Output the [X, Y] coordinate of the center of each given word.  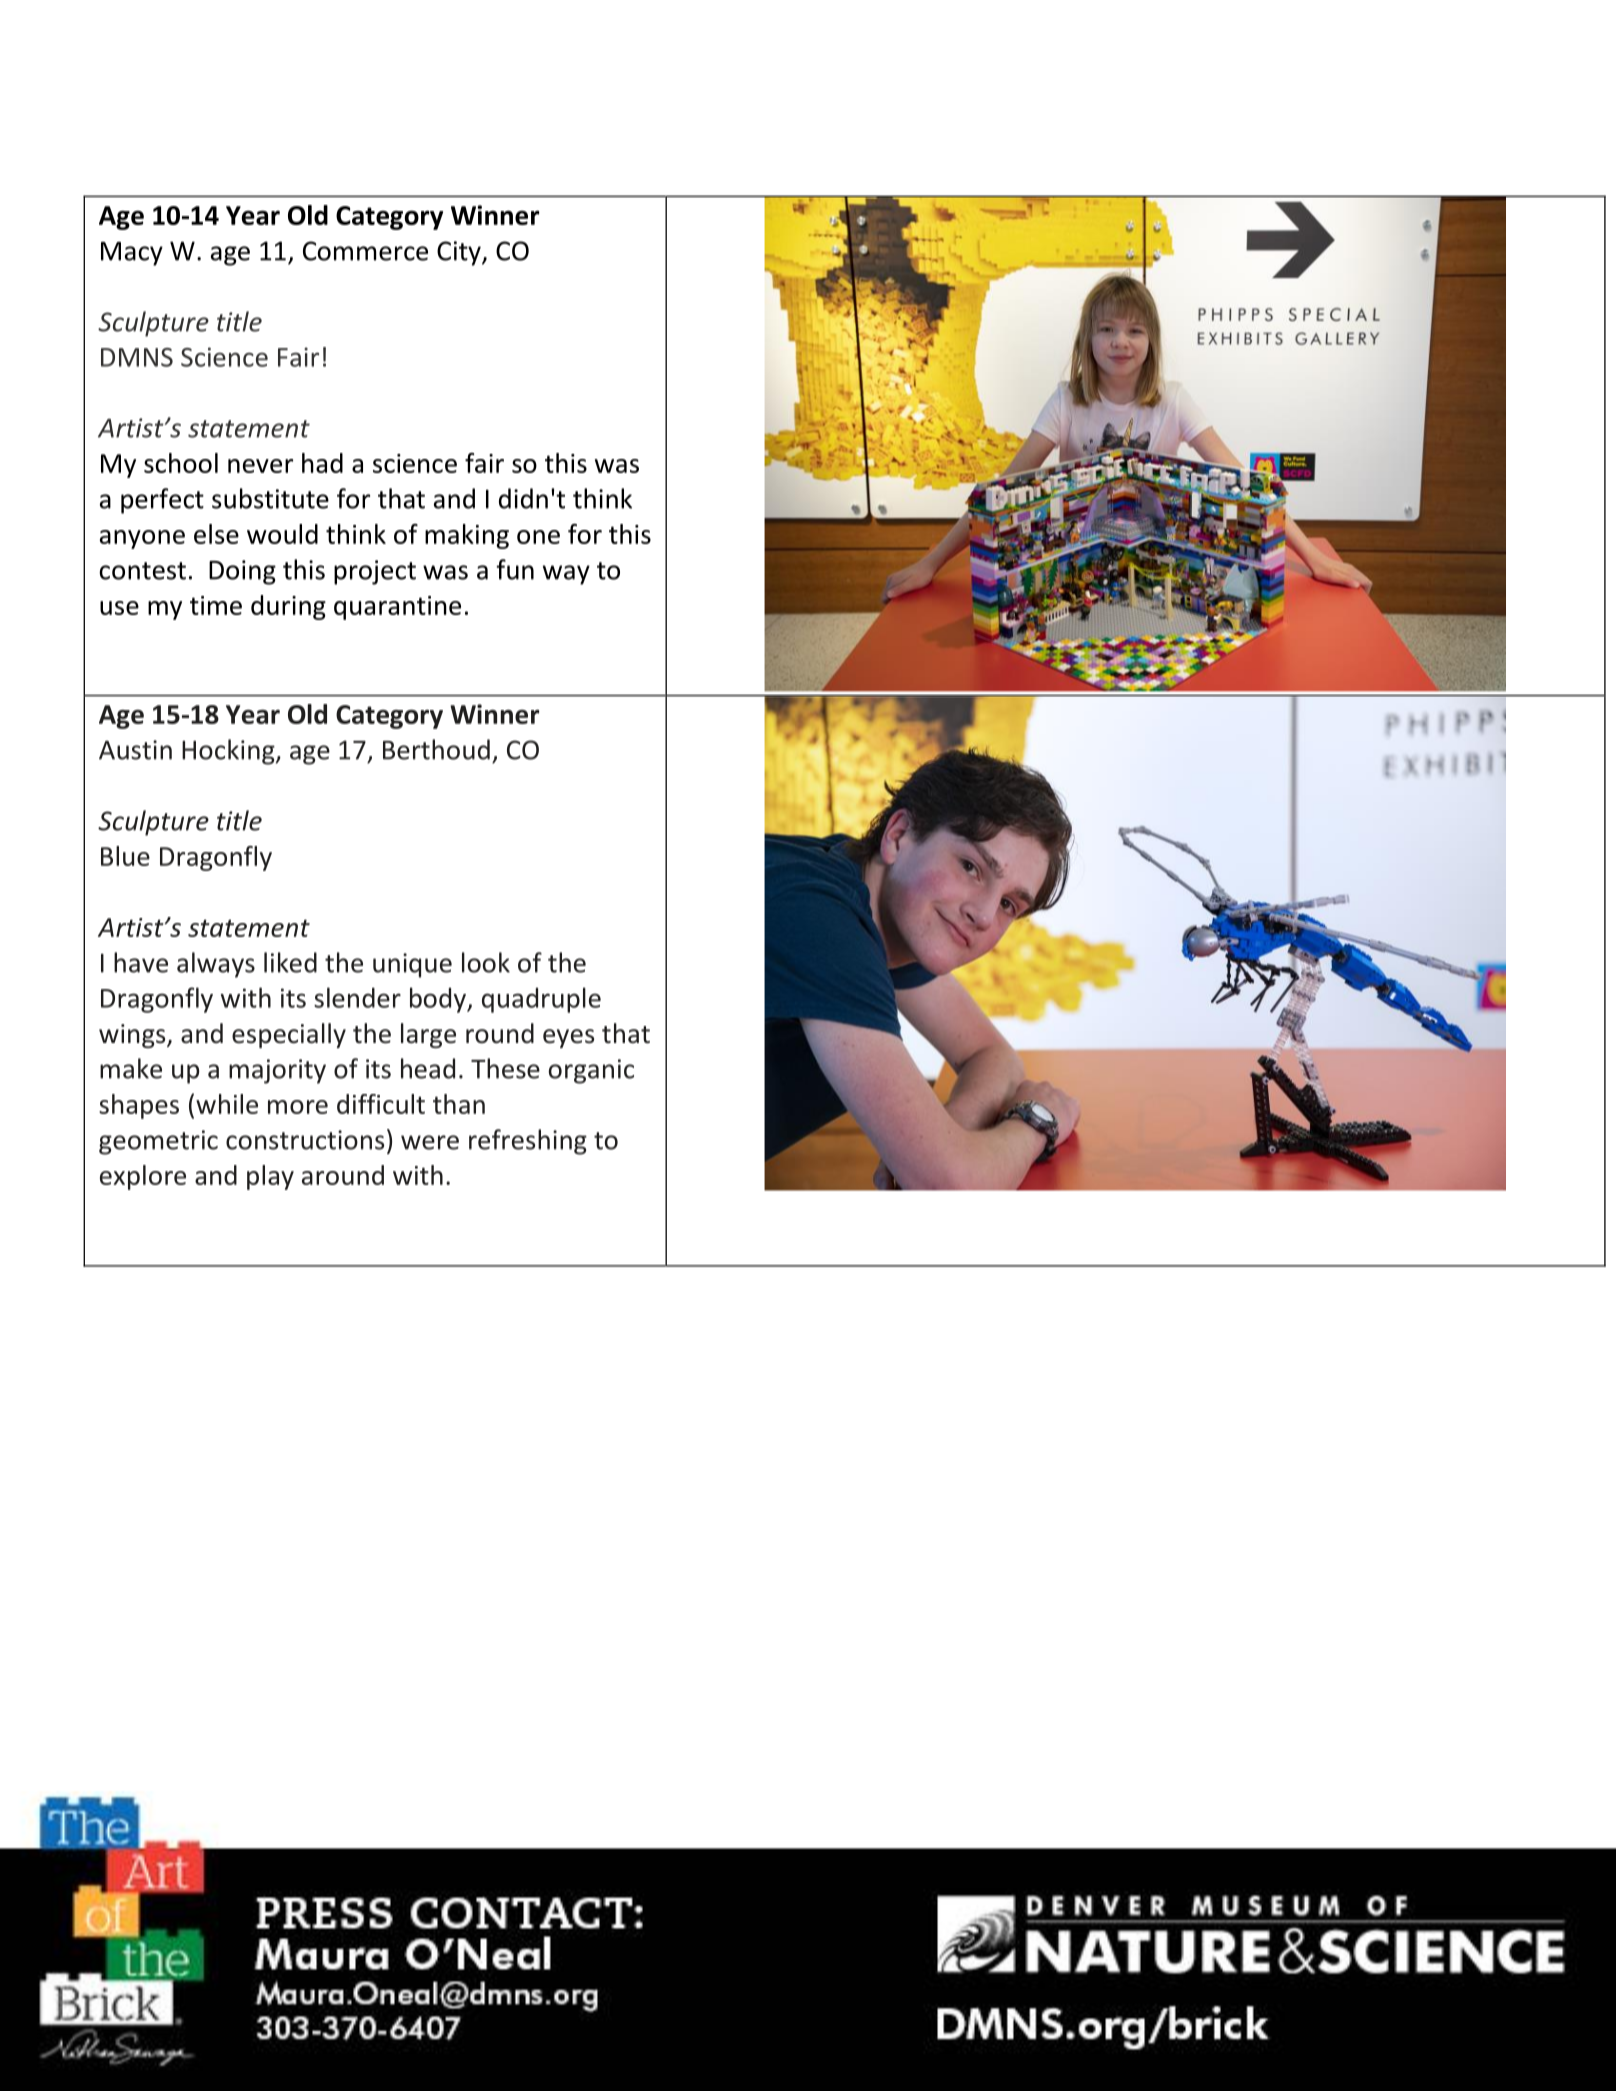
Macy [132, 254]
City [460, 253]
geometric [158, 1142]
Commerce [365, 251]
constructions [305, 1140]
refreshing [528, 1142]
